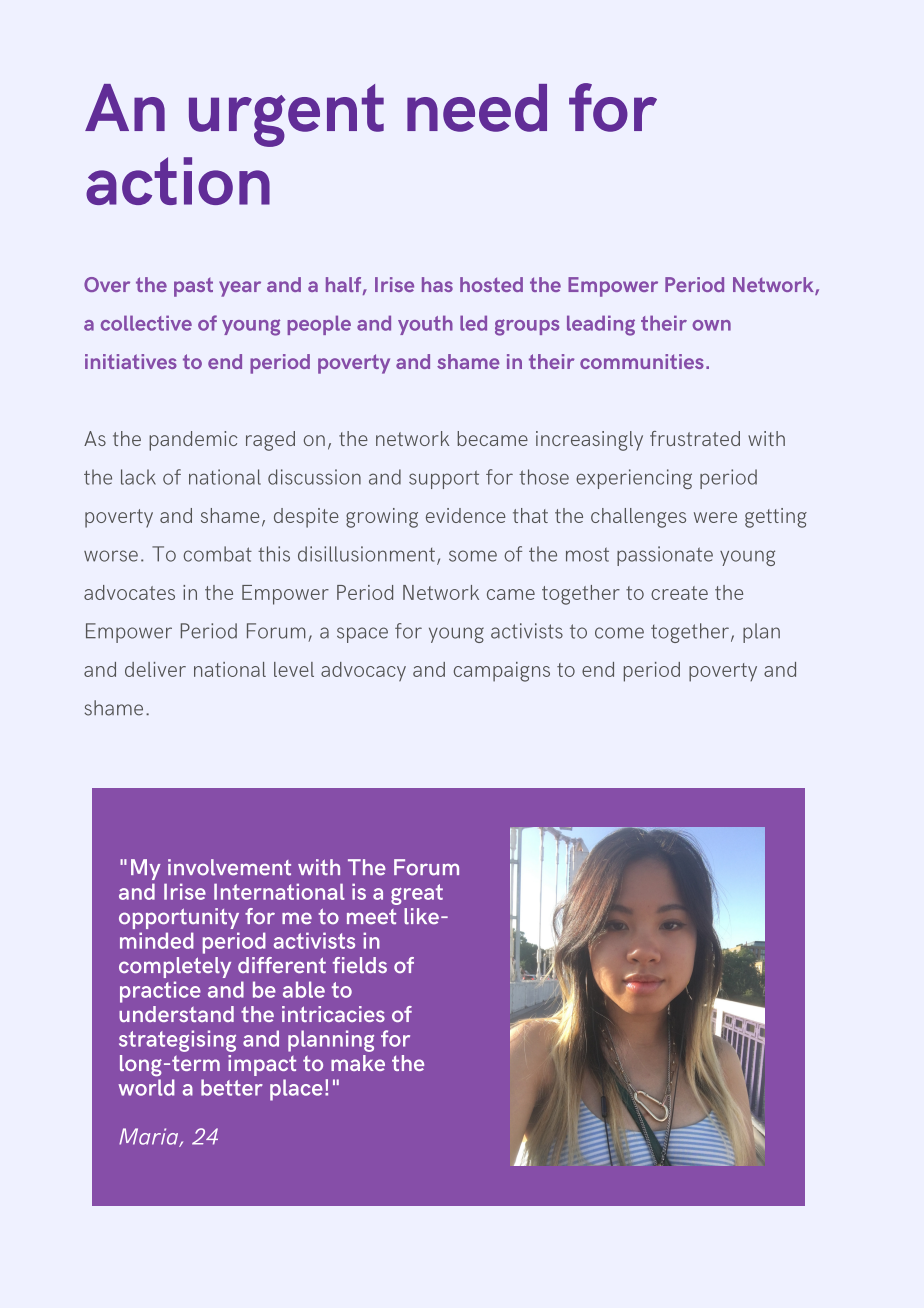 The height and width of the page is (1308, 924). Describe the element at coordinates (679, 593) in the page. I see `create` at that location.
